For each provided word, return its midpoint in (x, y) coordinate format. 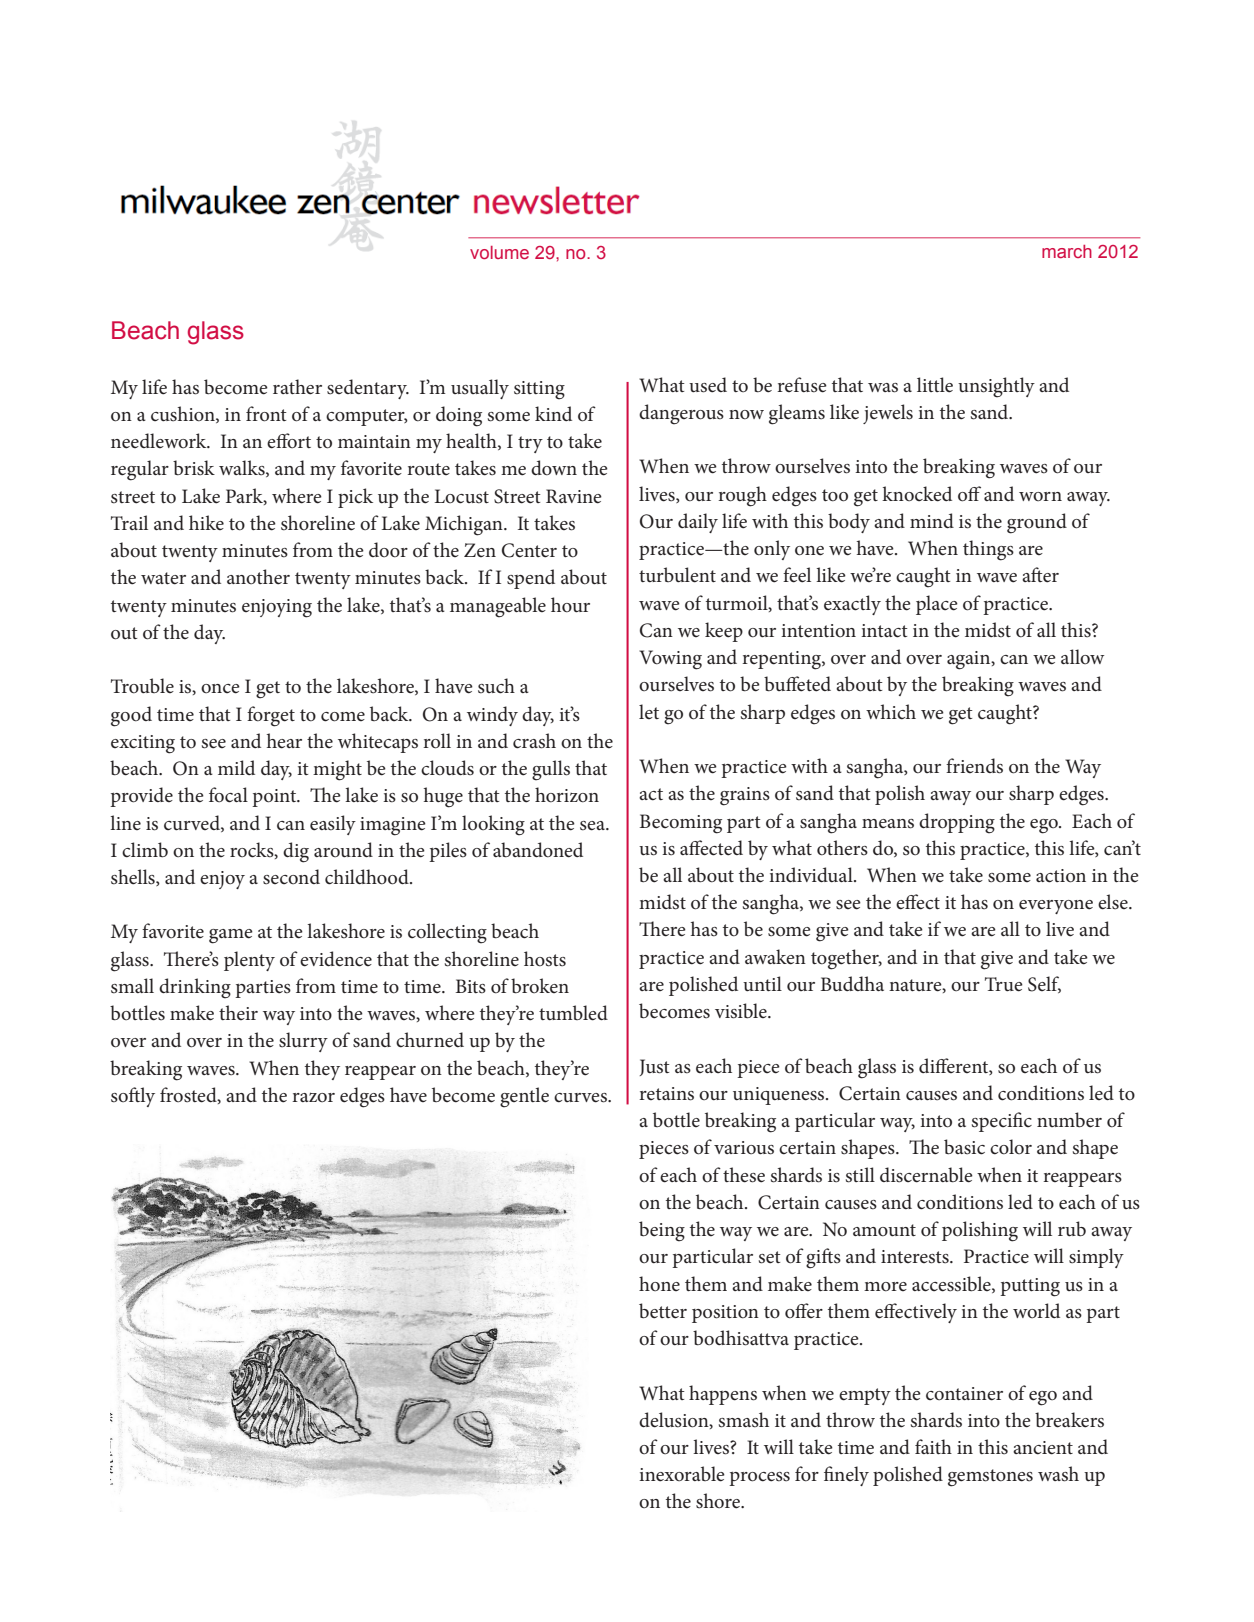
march (1067, 251)
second (291, 877)
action (1061, 876)
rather (297, 387)
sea (593, 826)
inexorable (682, 1474)
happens (723, 1395)
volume (499, 252)
